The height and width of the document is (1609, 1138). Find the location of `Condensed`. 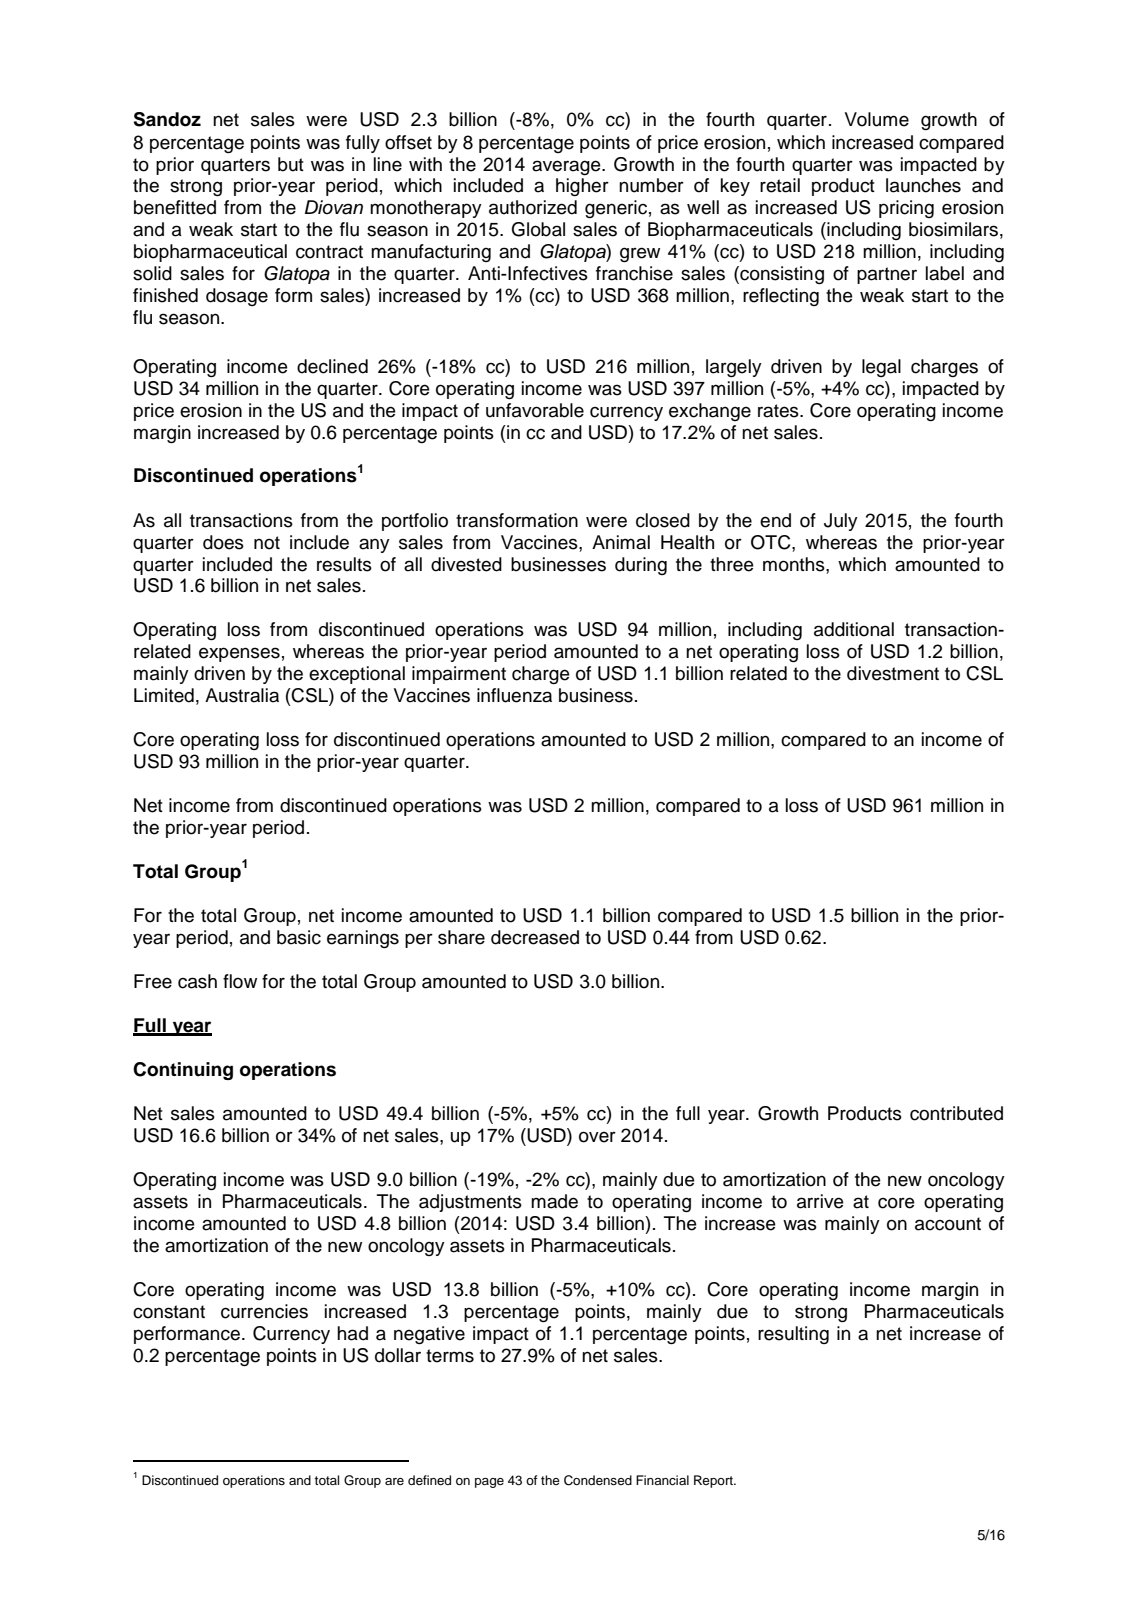

Condensed is located at coordinates (598, 1480).
